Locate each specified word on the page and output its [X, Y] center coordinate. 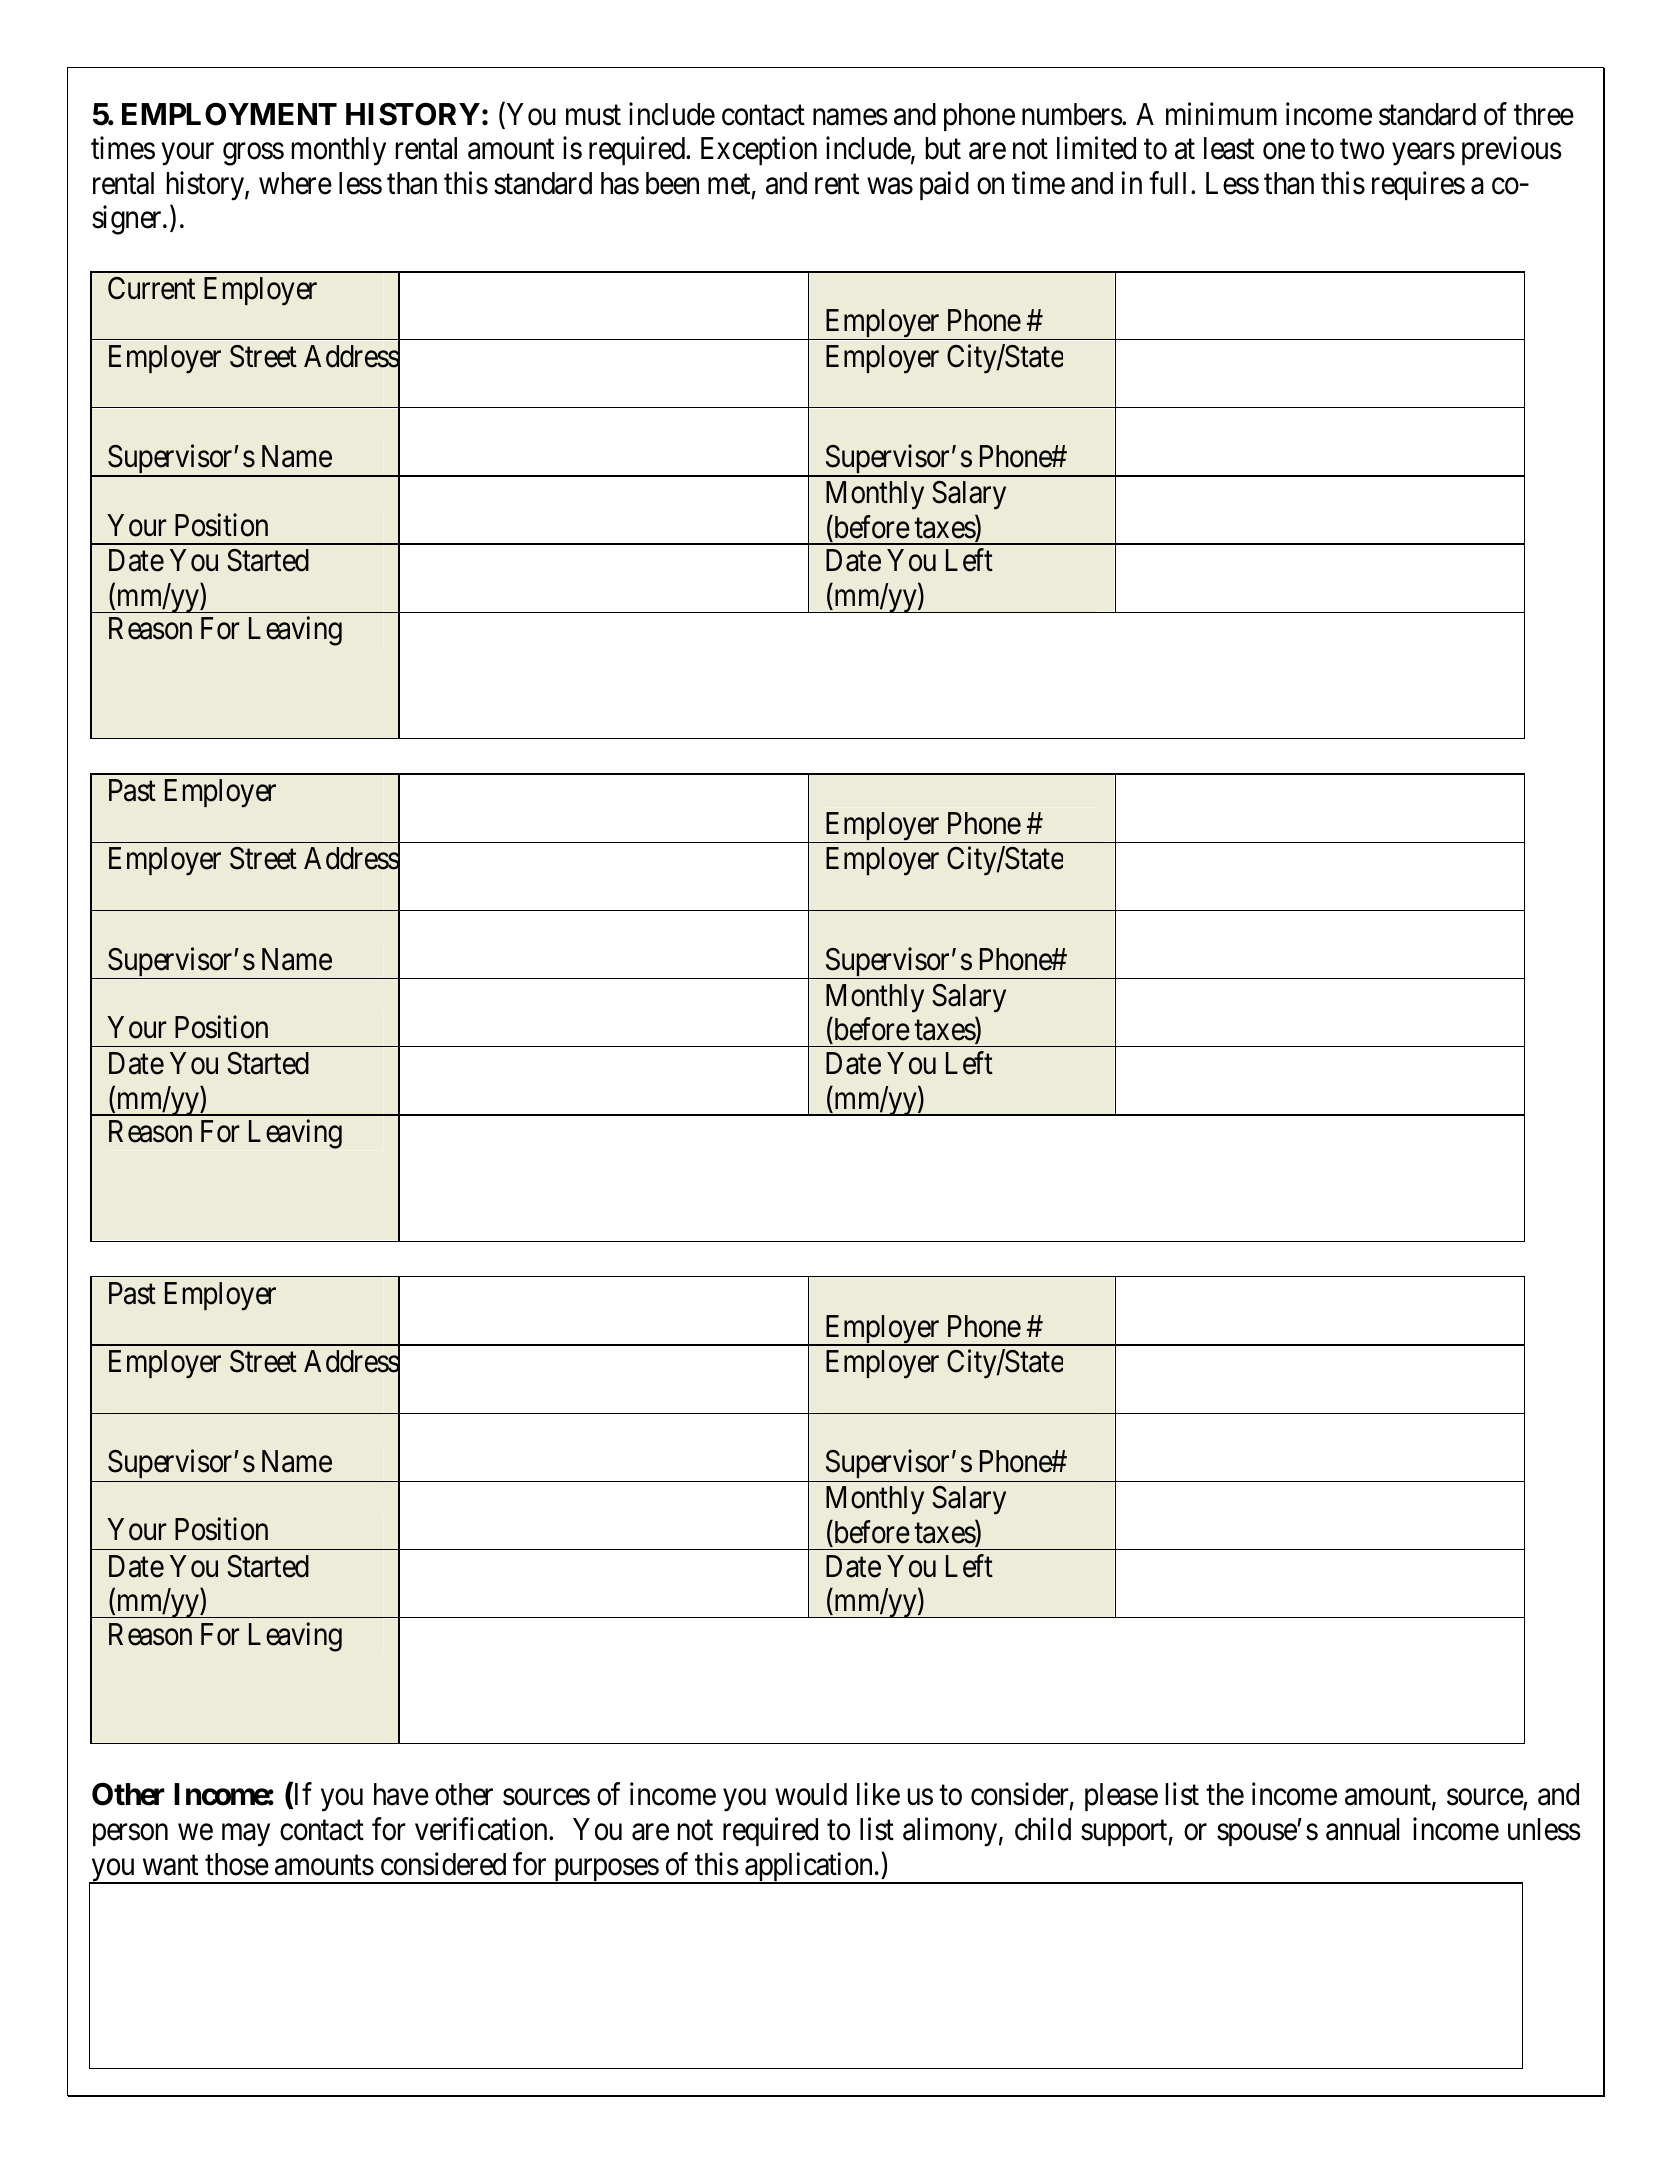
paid [944, 185]
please [1121, 1797]
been [672, 183]
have [401, 1794]
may [246, 1835]
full [1170, 182]
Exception [759, 151]
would [811, 1794]
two [1362, 150]
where [295, 183]
